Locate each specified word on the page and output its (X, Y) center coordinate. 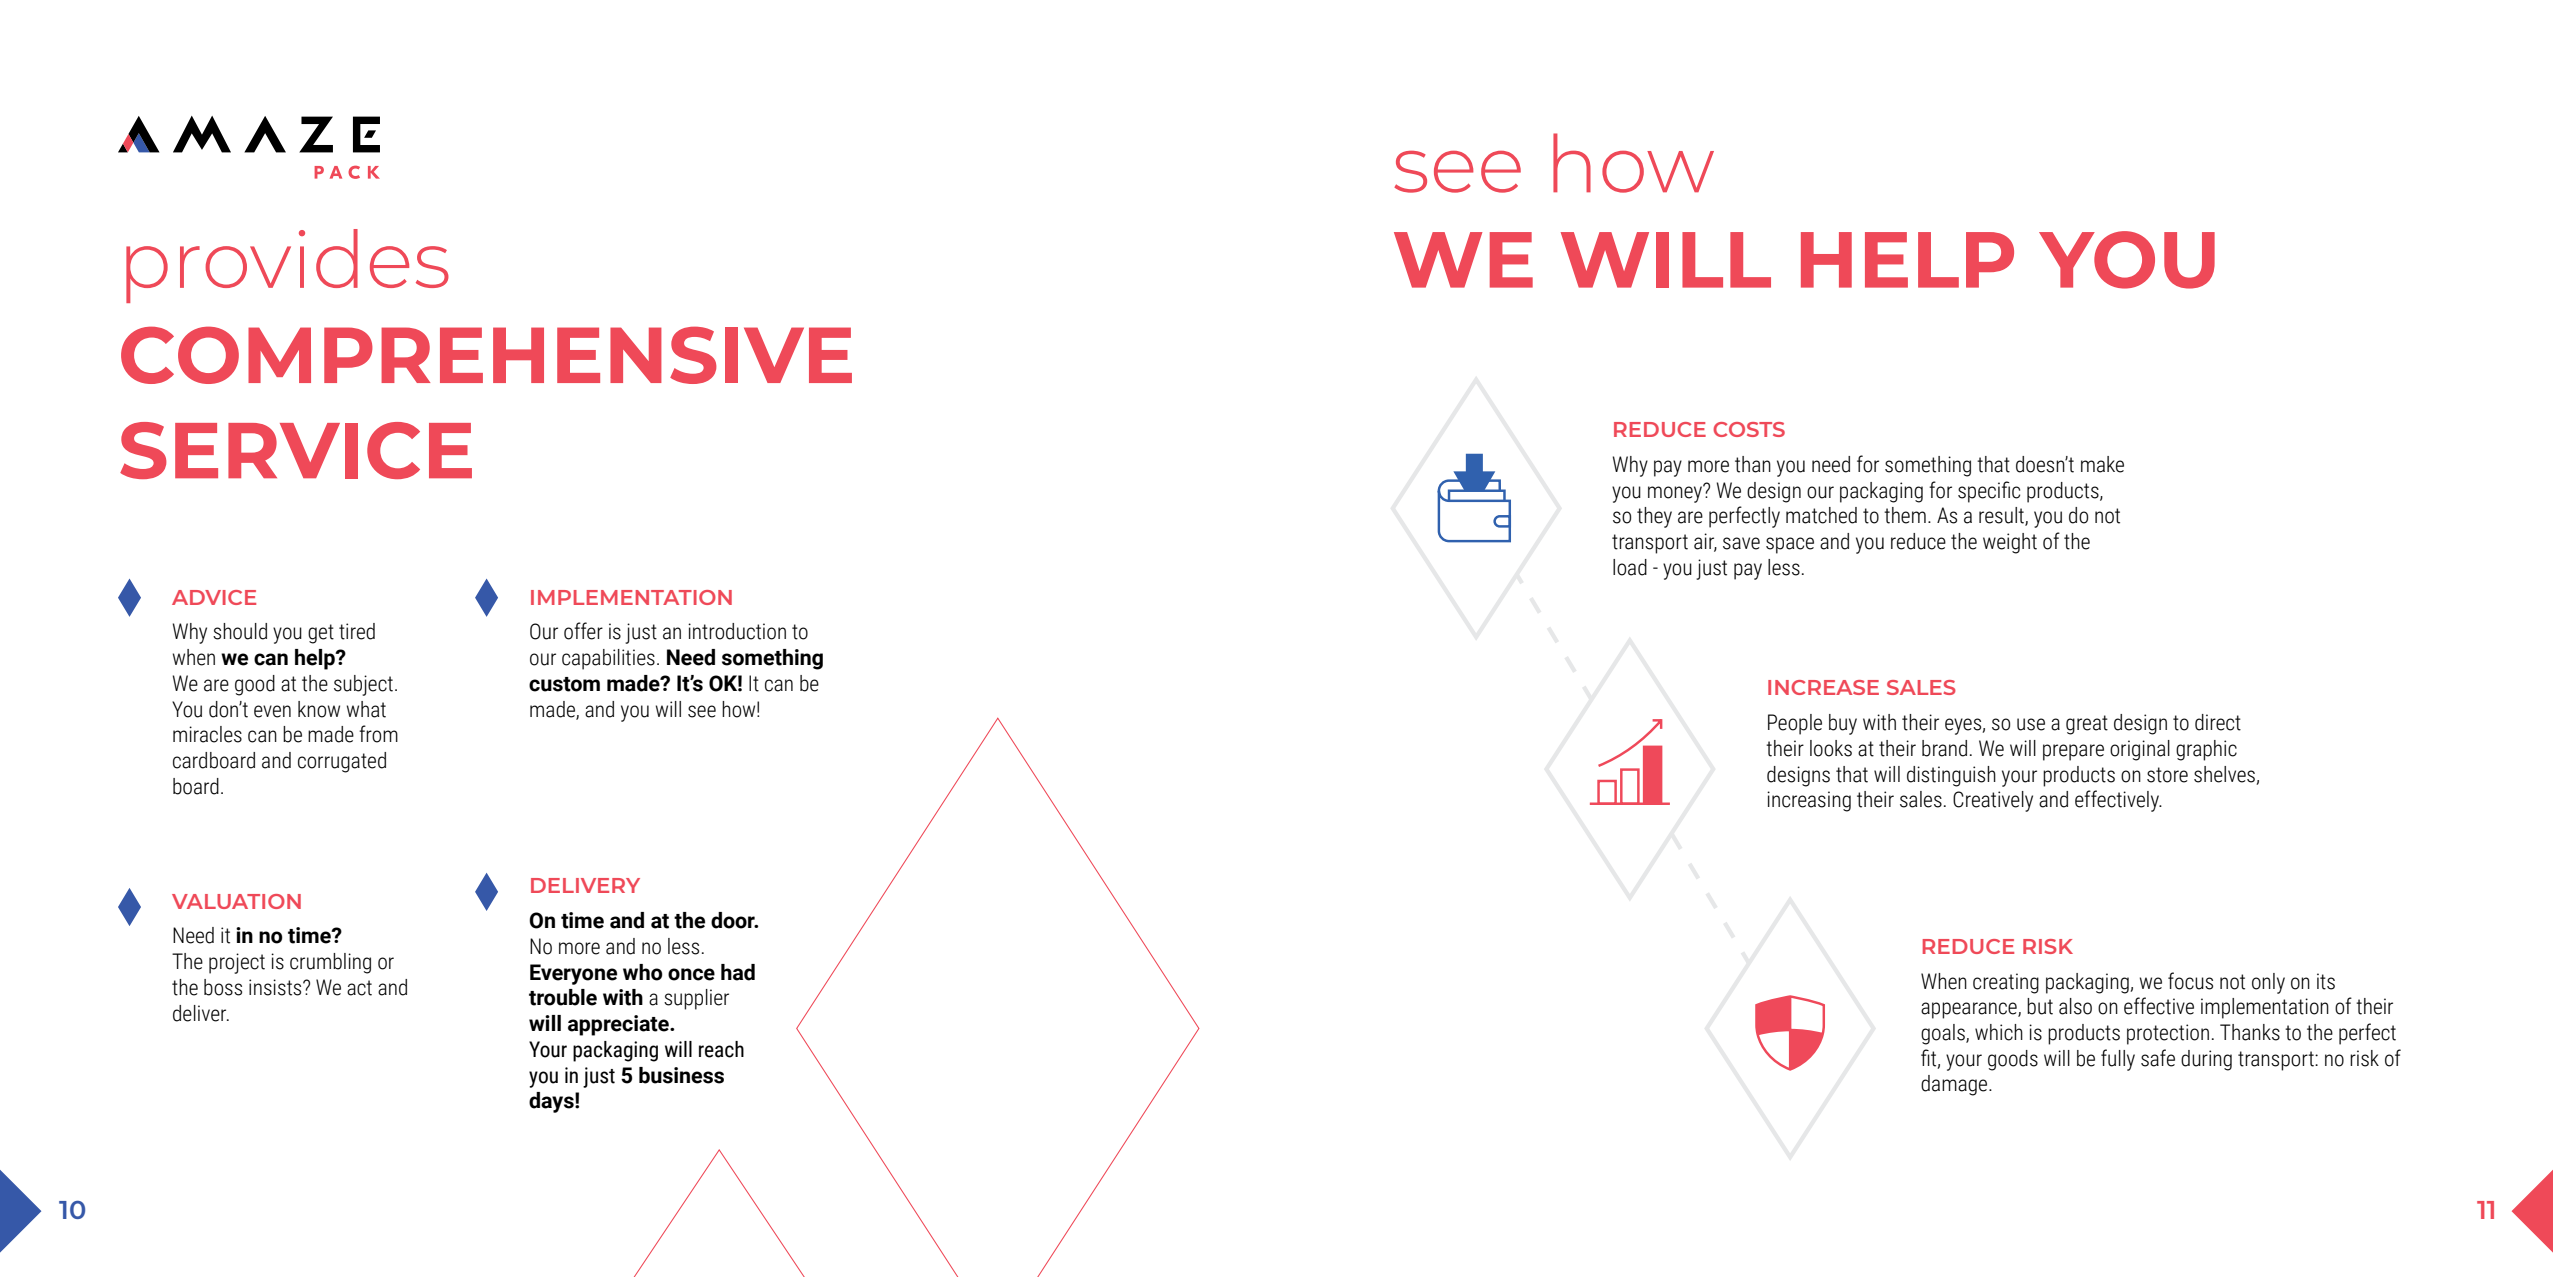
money (1676, 493)
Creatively (1993, 801)
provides (287, 266)
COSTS (1749, 429)
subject (363, 685)
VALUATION (236, 901)
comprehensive (486, 355)
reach (721, 1049)
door (734, 920)
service (296, 450)
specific (1989, 492)
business (681, 1075)
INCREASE (1823, 687)
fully (2118, 1060)
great (2087, 725)
